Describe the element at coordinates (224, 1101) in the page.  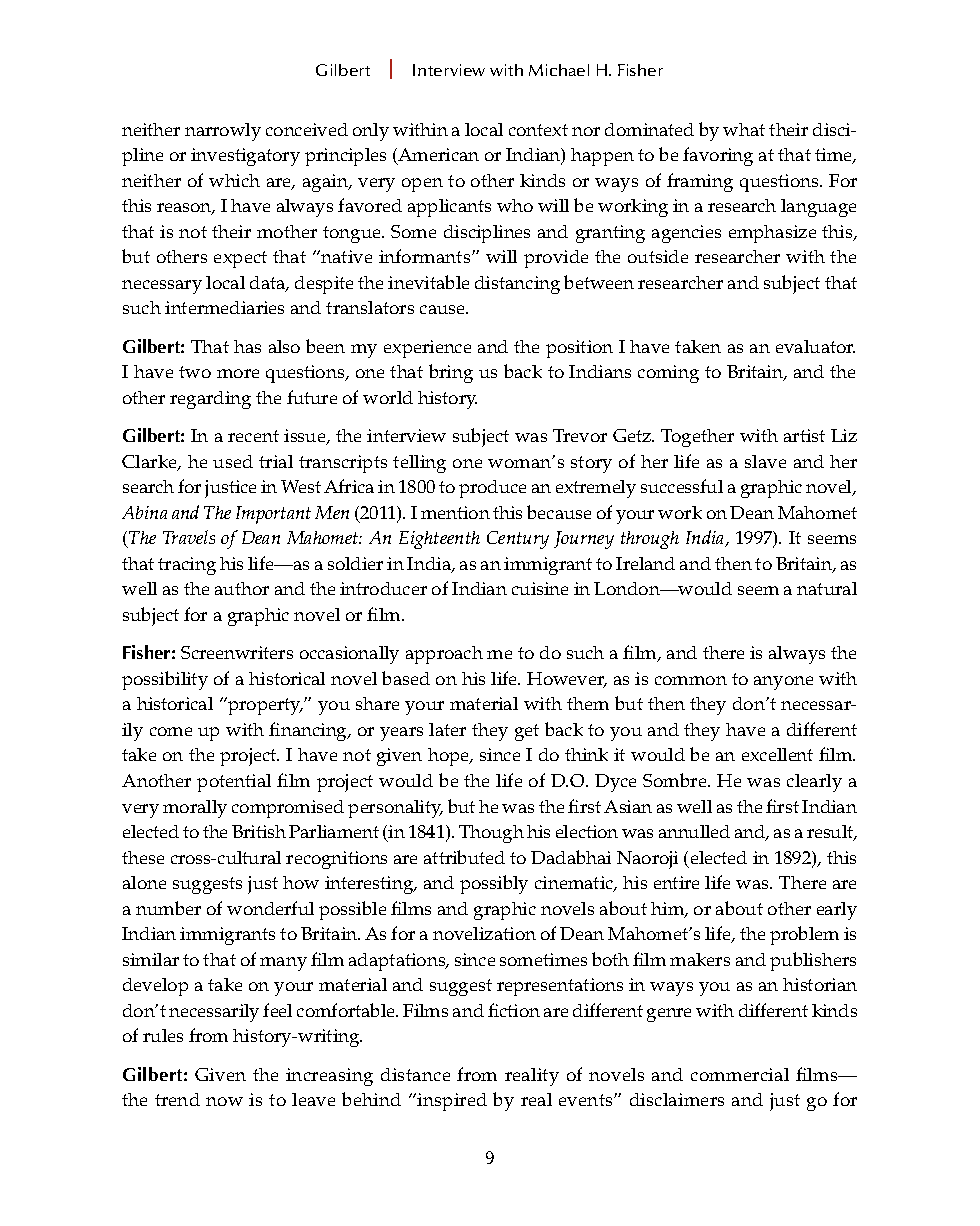
I see `now` at that location.
